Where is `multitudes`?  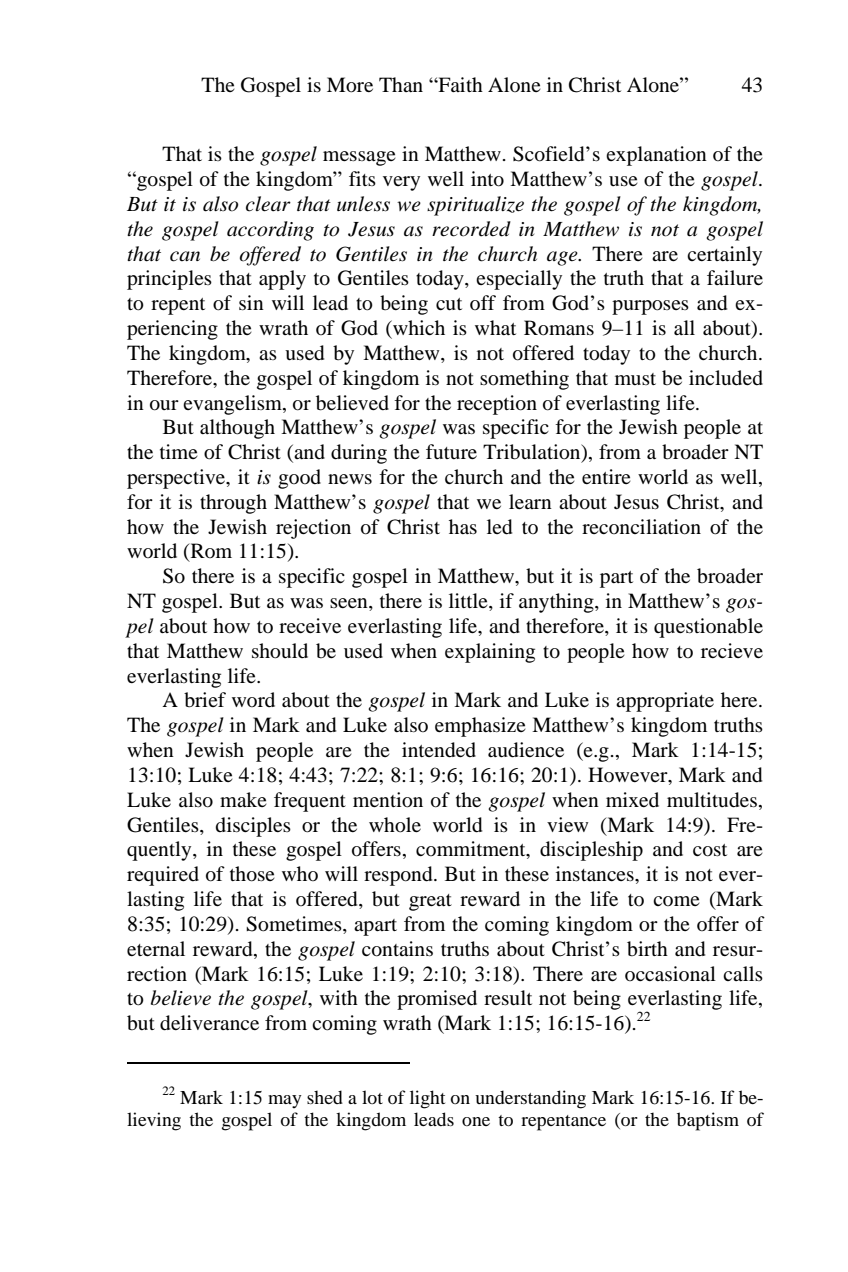 multitudes is located at coordinates (712, 800).
